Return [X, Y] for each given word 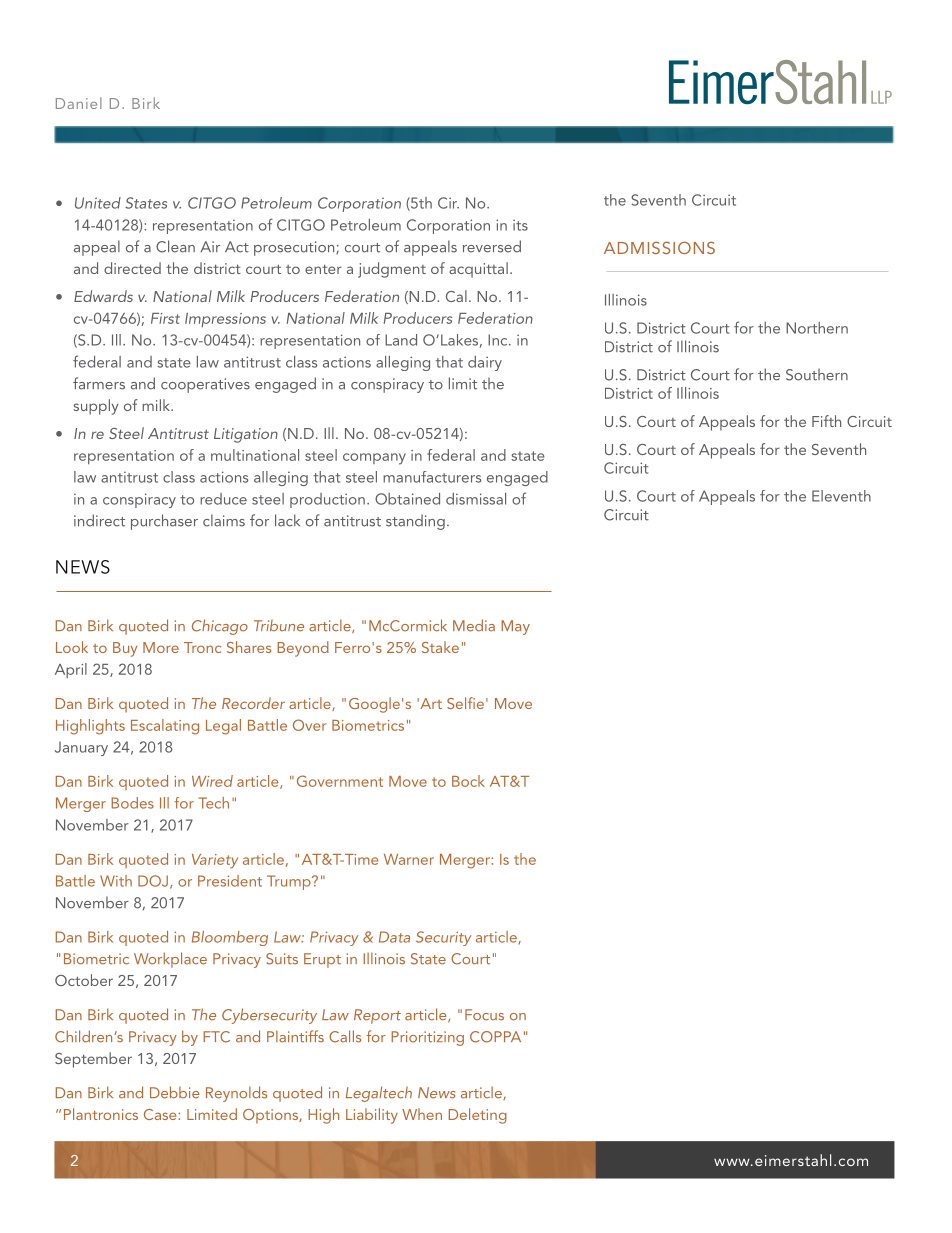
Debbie [175, 1092]
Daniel [79, 103]
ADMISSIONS [659, 247]
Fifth [826, 421]
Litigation [246, 435]
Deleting [478, 1116]
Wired [212, 781]
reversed [492, 246]
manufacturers [432, 477]
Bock [468, 781]
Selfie [465, 703]
